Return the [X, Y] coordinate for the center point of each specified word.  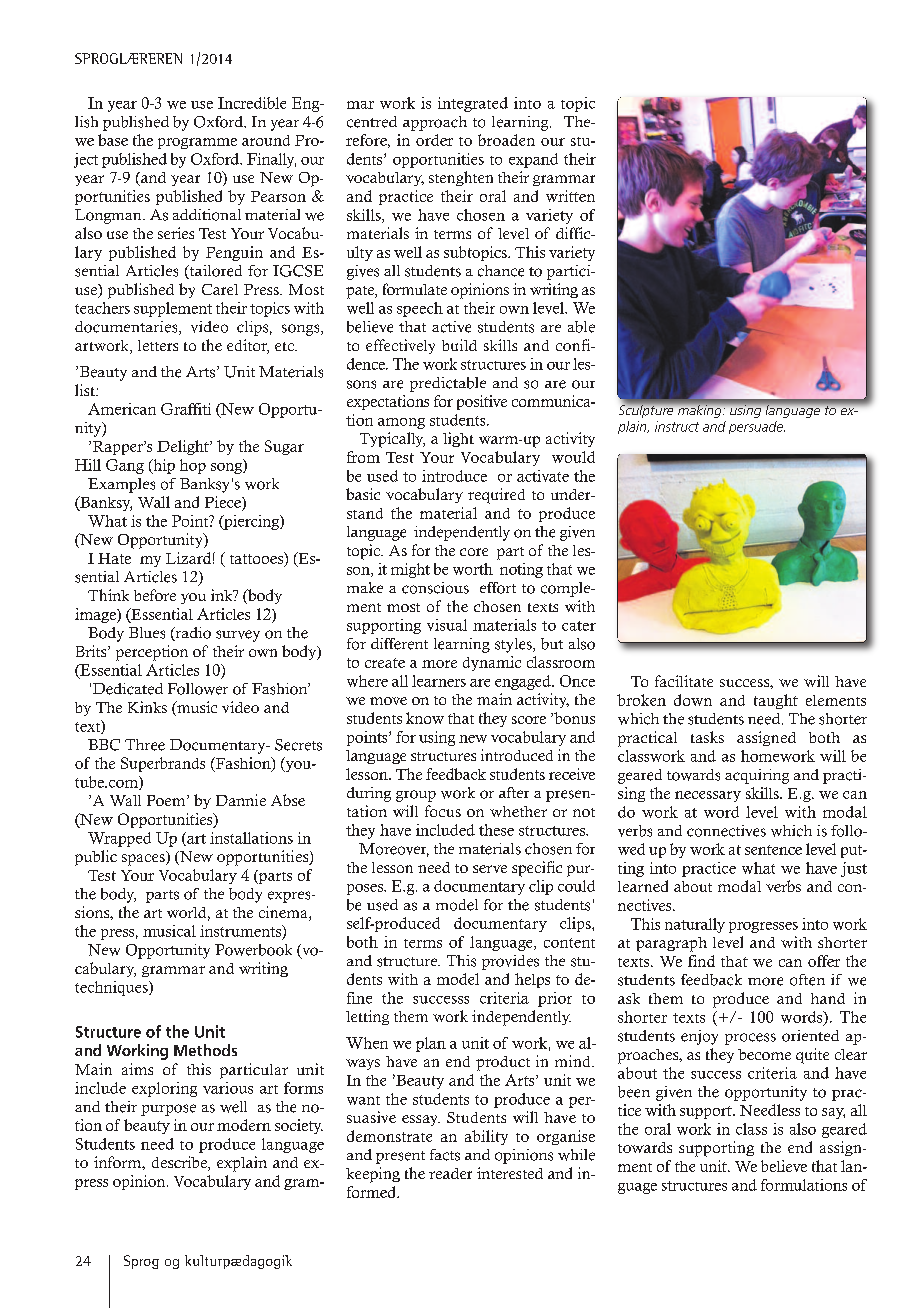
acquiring [757, 776]
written [570, 196]
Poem [167, 800]
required [496, 496]
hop [193, 466]
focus [443, 811]
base [113, 140]
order [434, 140]
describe [180, 1163]
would [573, 457]
